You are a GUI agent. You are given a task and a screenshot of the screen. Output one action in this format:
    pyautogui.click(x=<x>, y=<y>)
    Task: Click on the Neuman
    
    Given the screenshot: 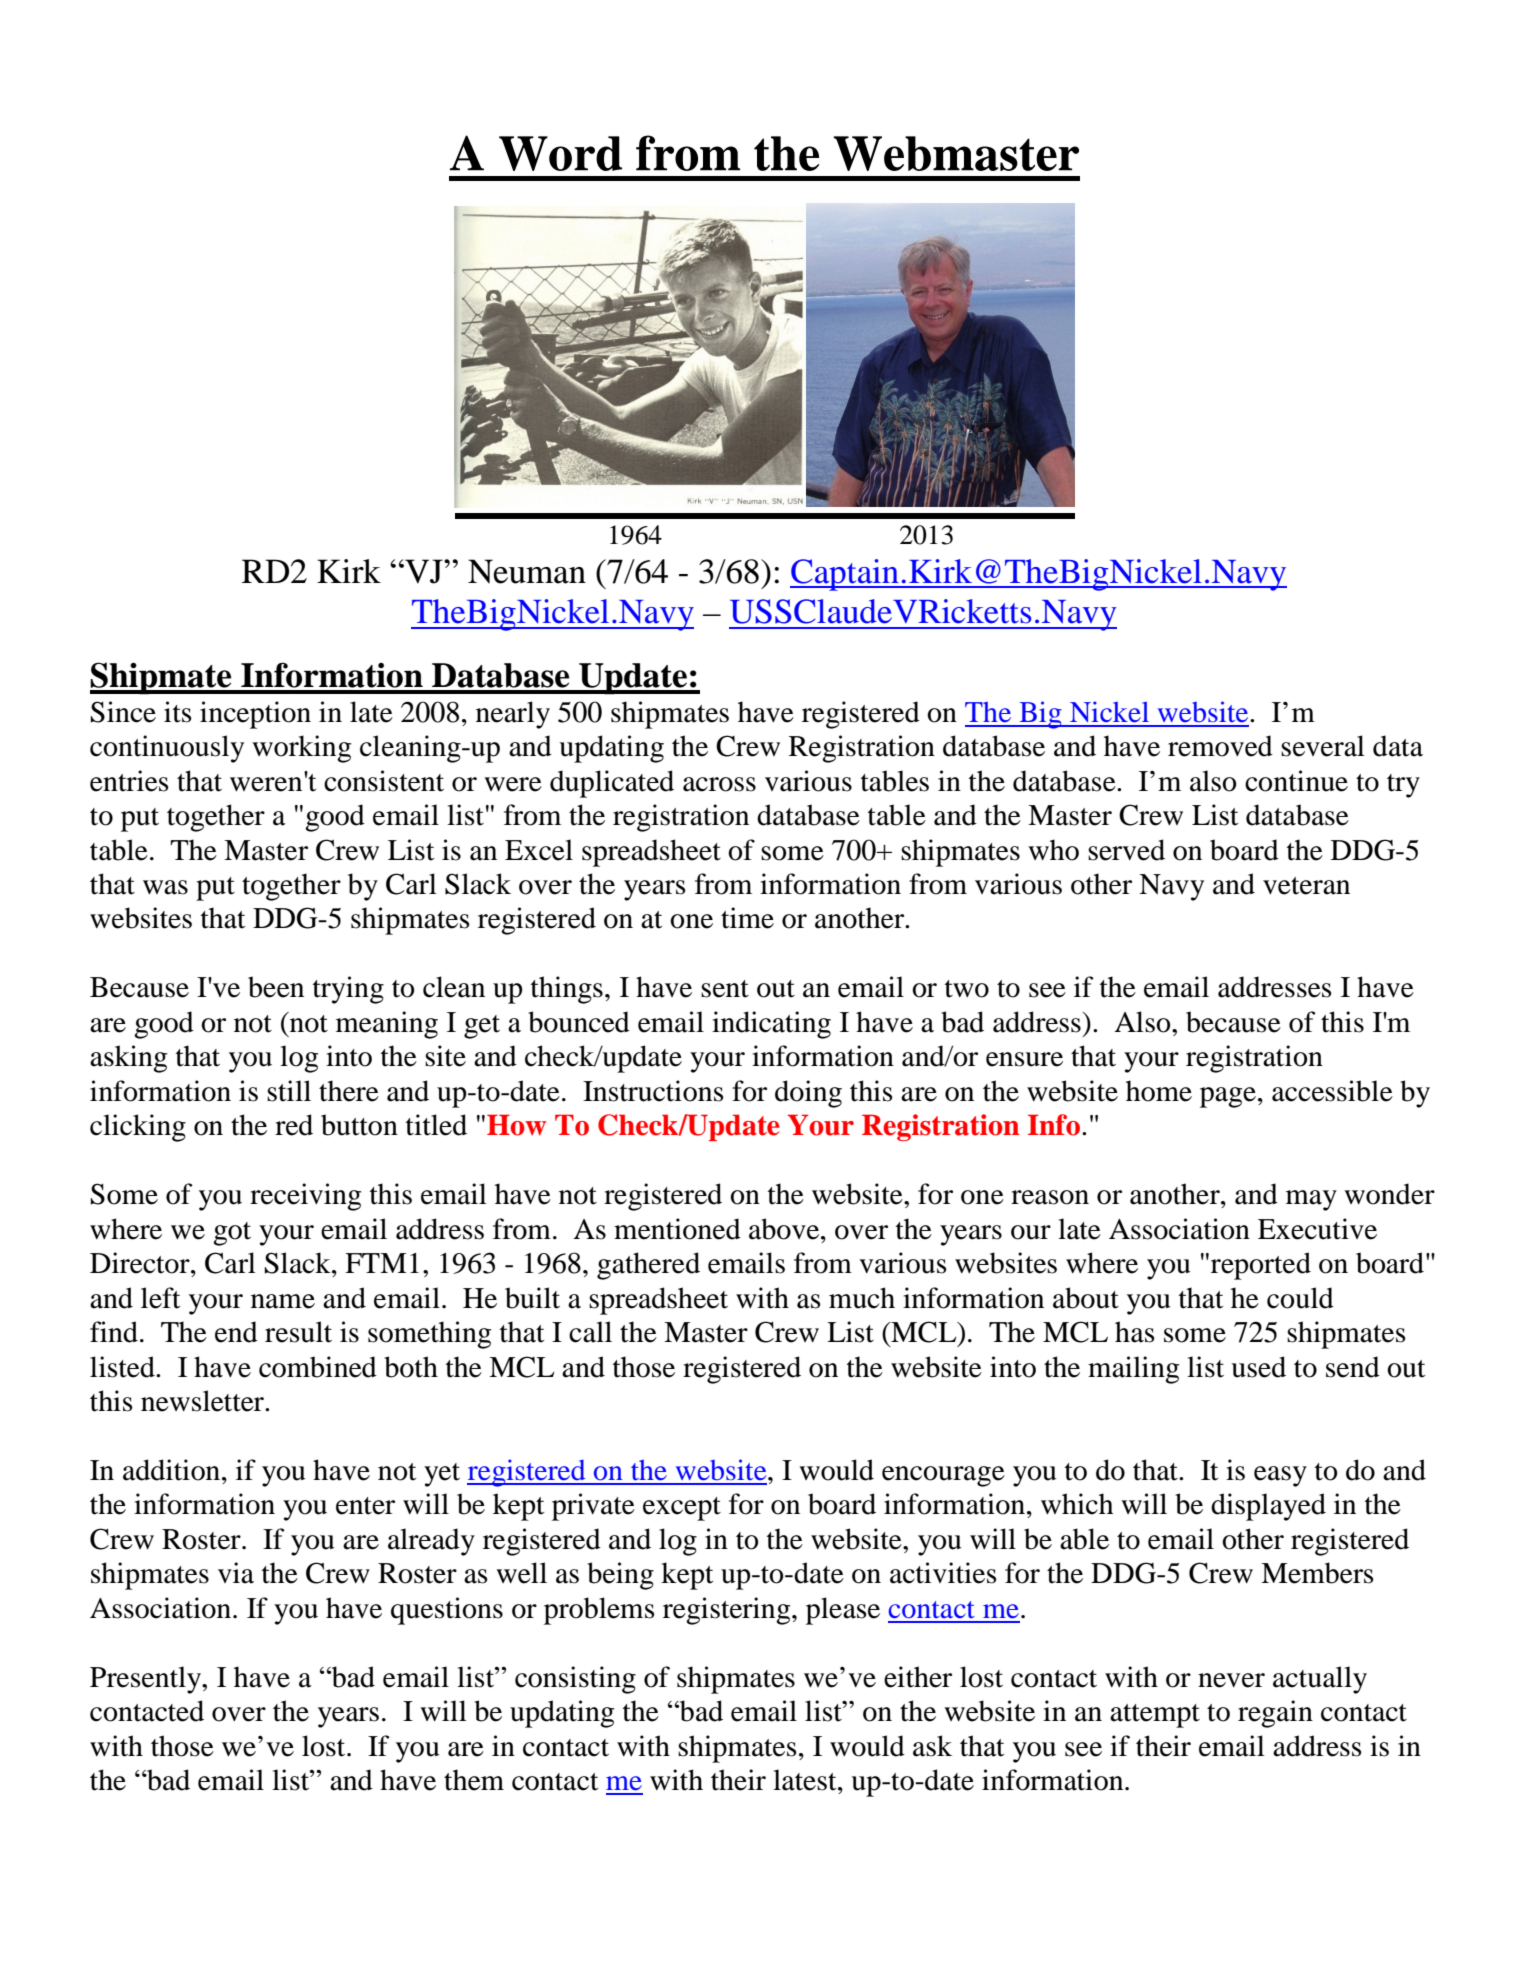 What is the action you would take?
    pyautogui.click(x=527, y=571)
